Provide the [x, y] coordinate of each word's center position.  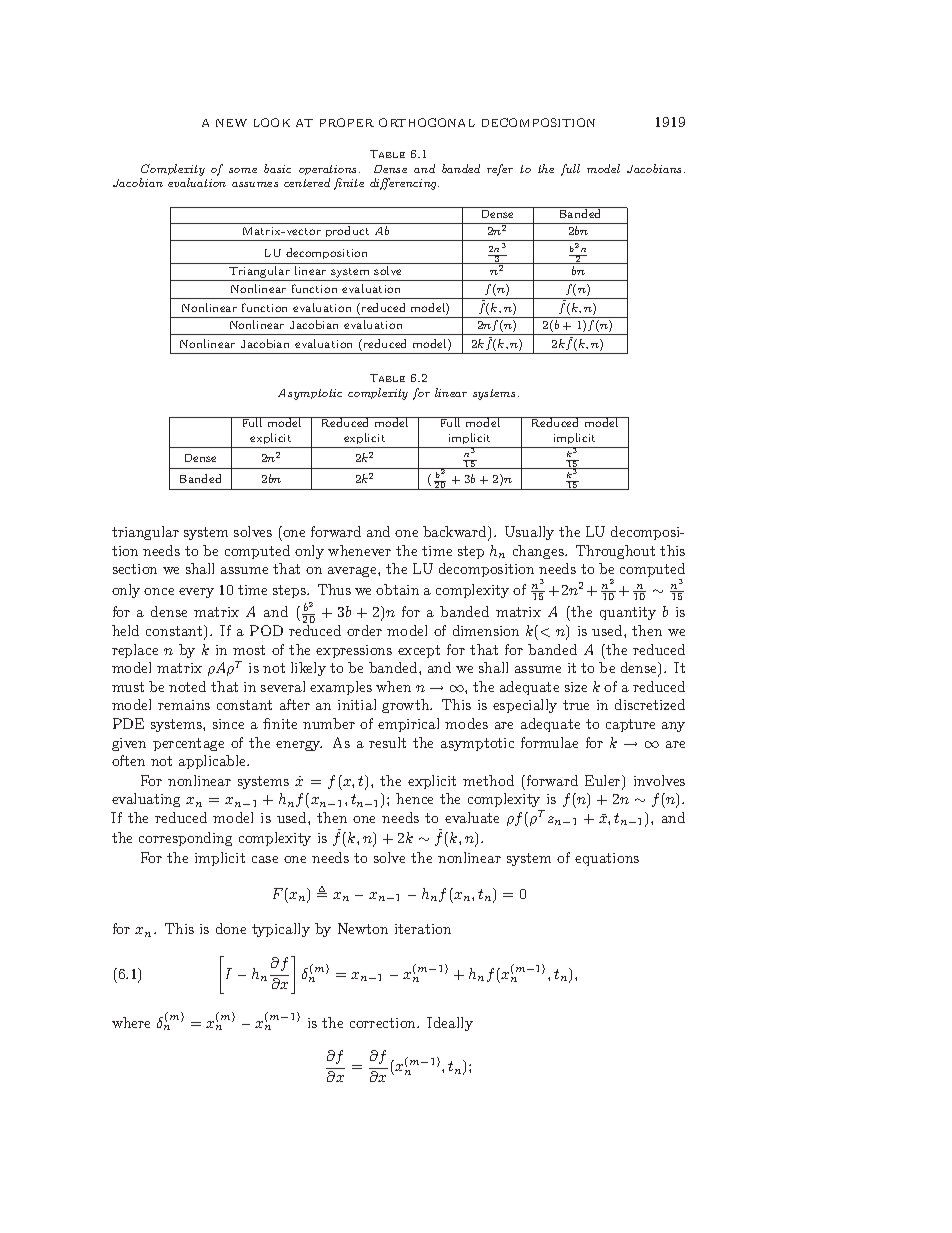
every [196, 593]
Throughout [615, 552]
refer [500, 170]
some [243, 170]
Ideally [450, 1024]
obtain [397, 589]
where [131, 1022]
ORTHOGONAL [427, 122]
